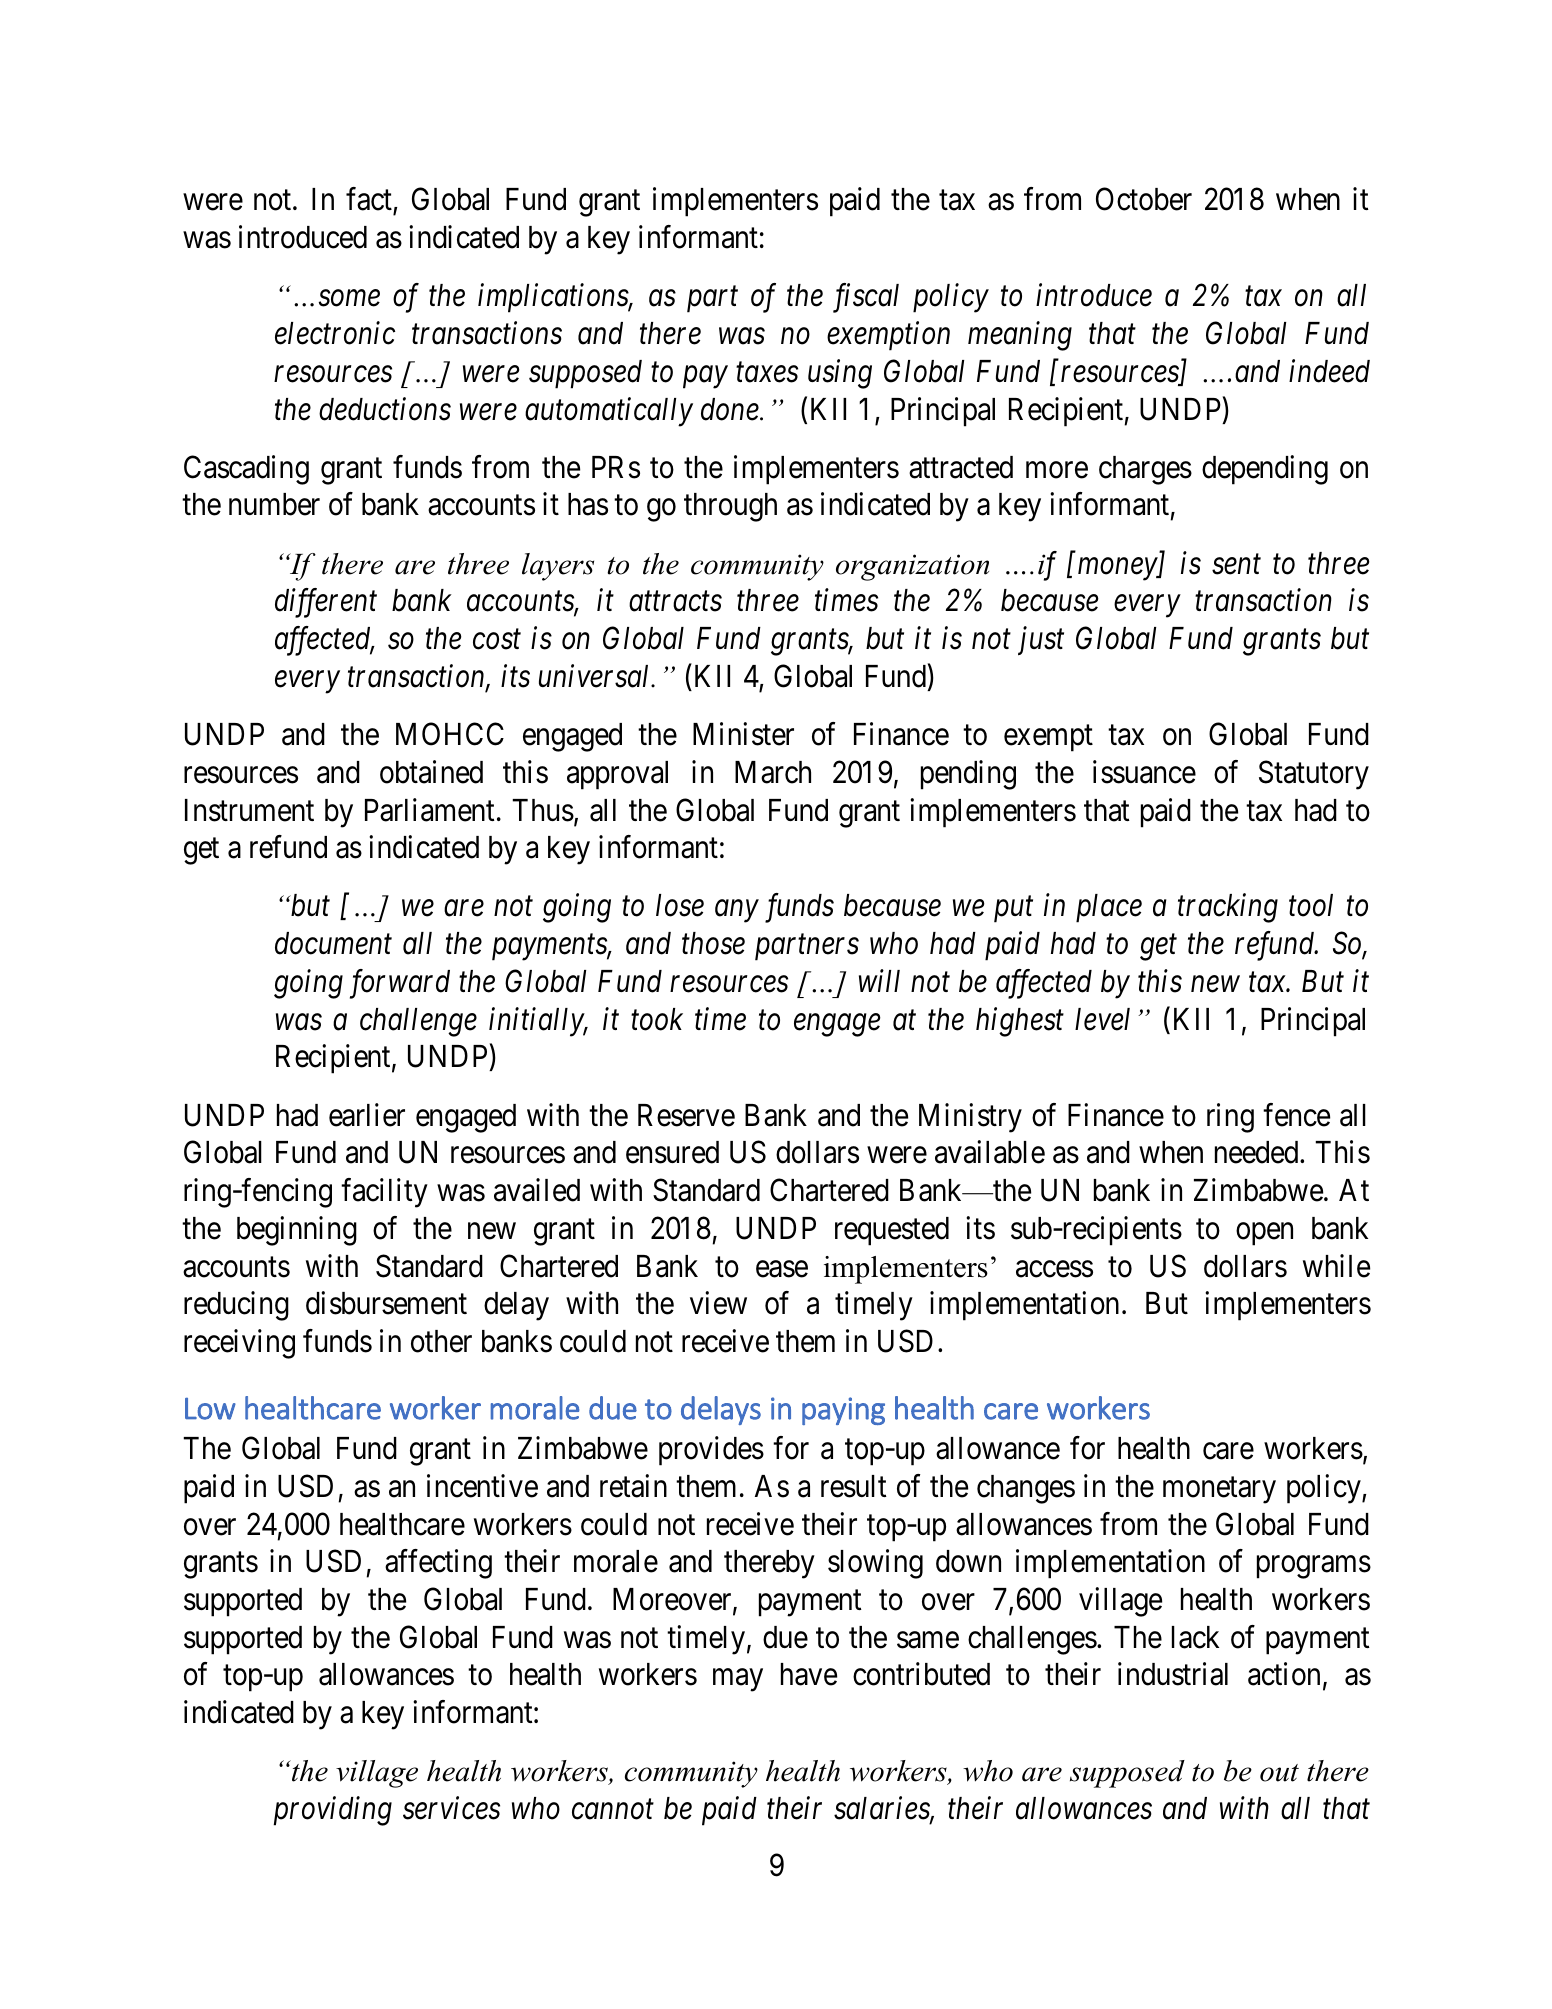  Describe the element at coordinates (431, 772) in the screenshot. I see `obtained` at that location.
